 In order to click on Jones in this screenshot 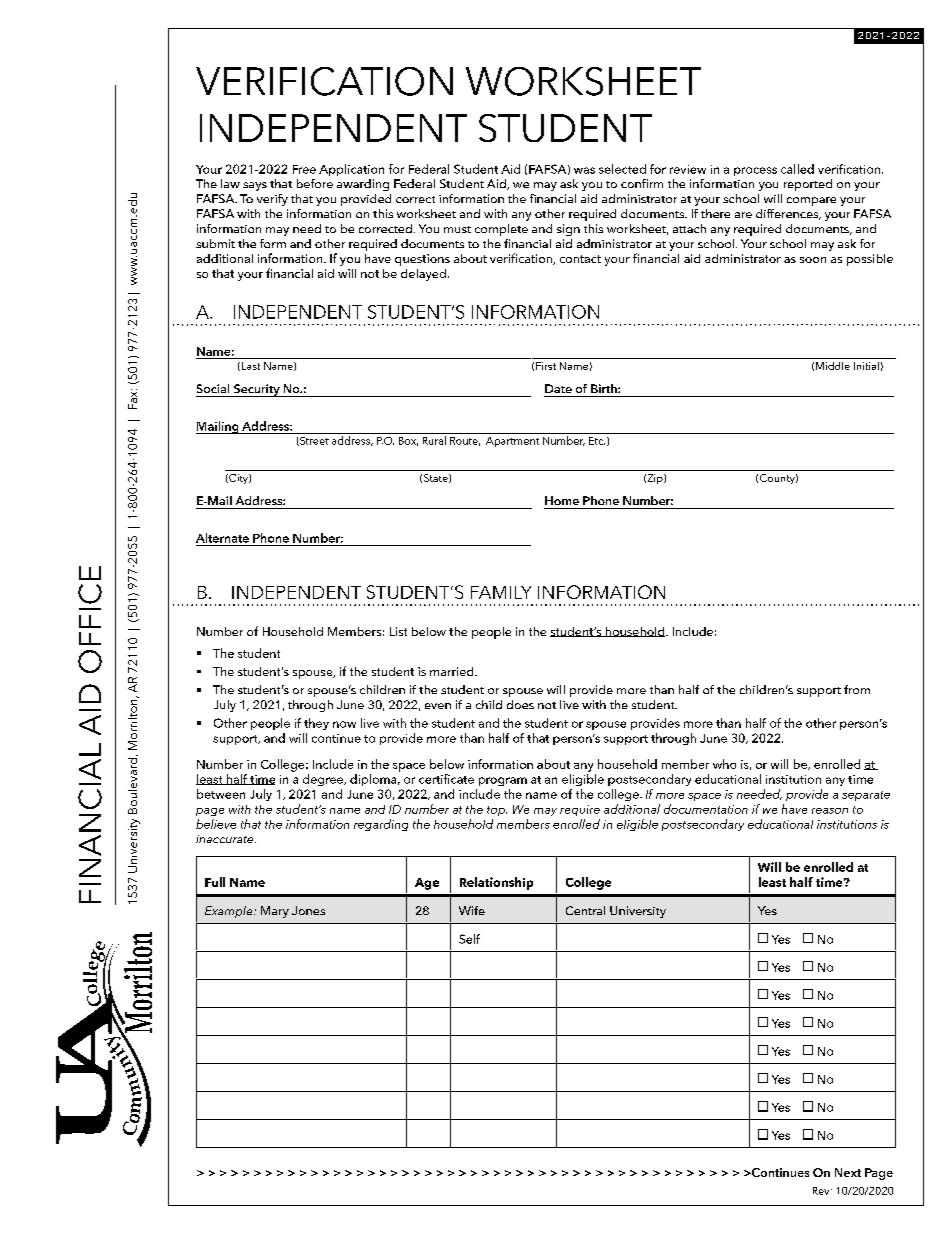, I will do `click(308, 910)`.
